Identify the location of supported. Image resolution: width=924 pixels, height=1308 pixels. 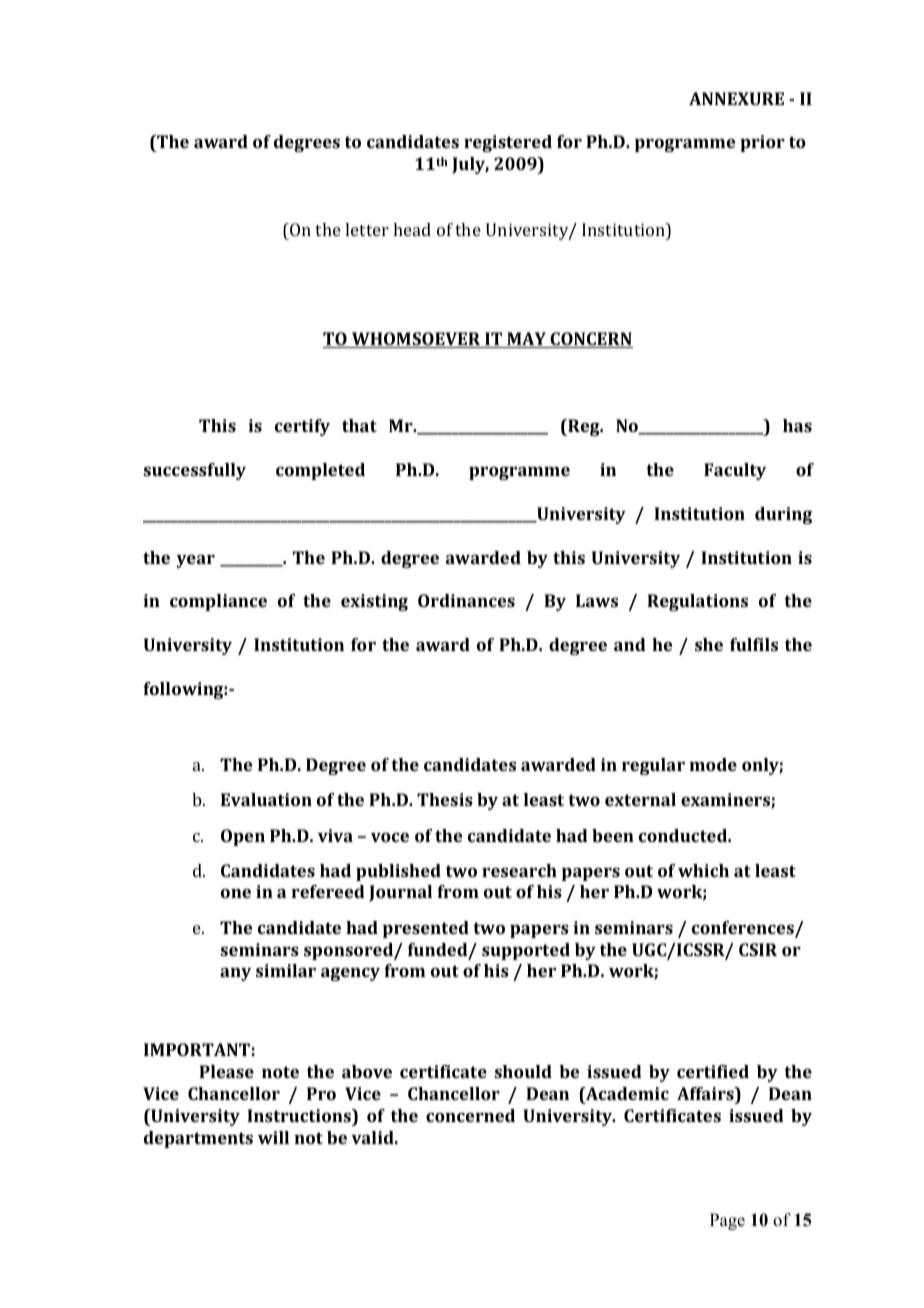
(526, 951).
